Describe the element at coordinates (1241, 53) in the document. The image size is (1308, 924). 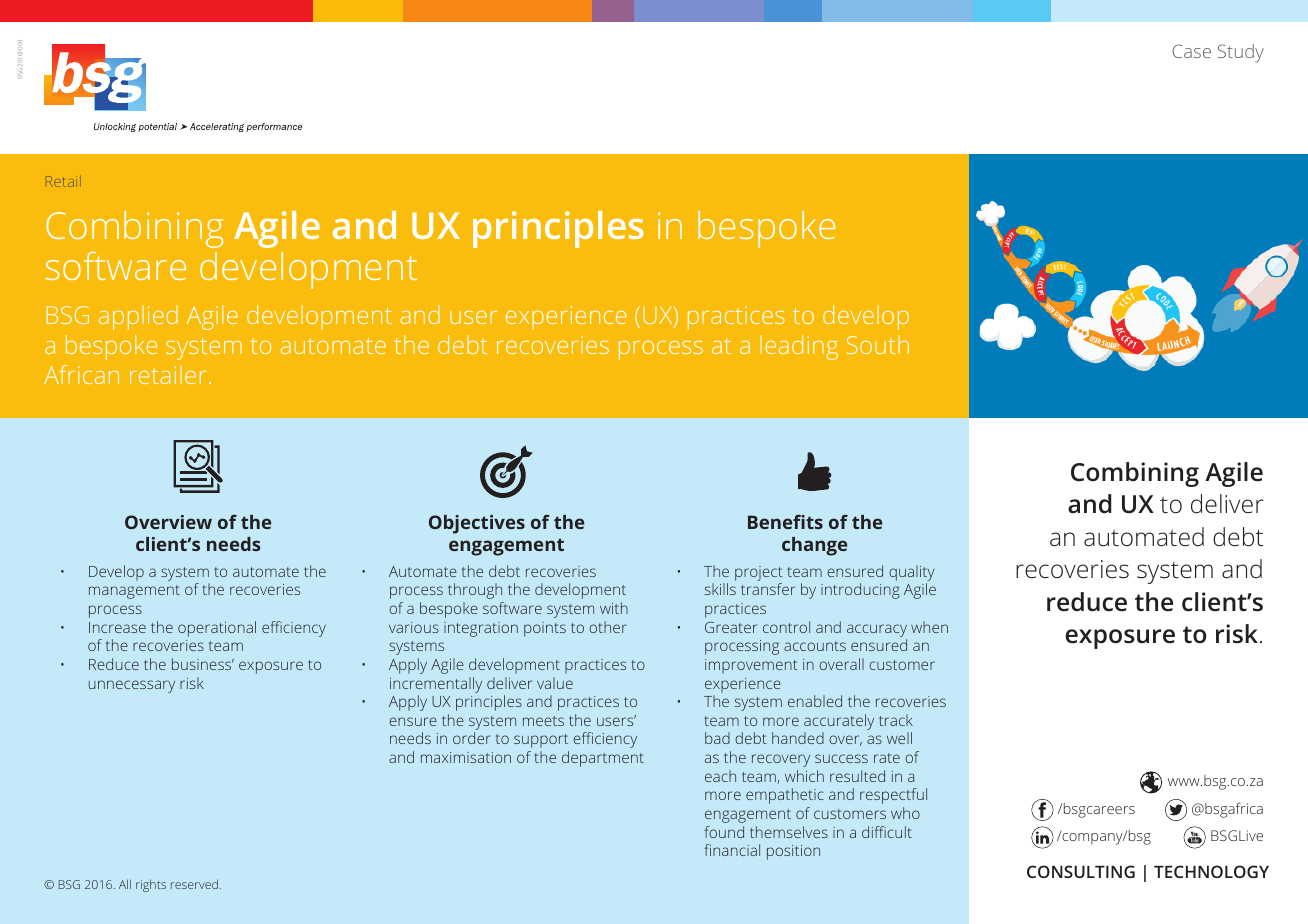
I see `Study` at that location.
